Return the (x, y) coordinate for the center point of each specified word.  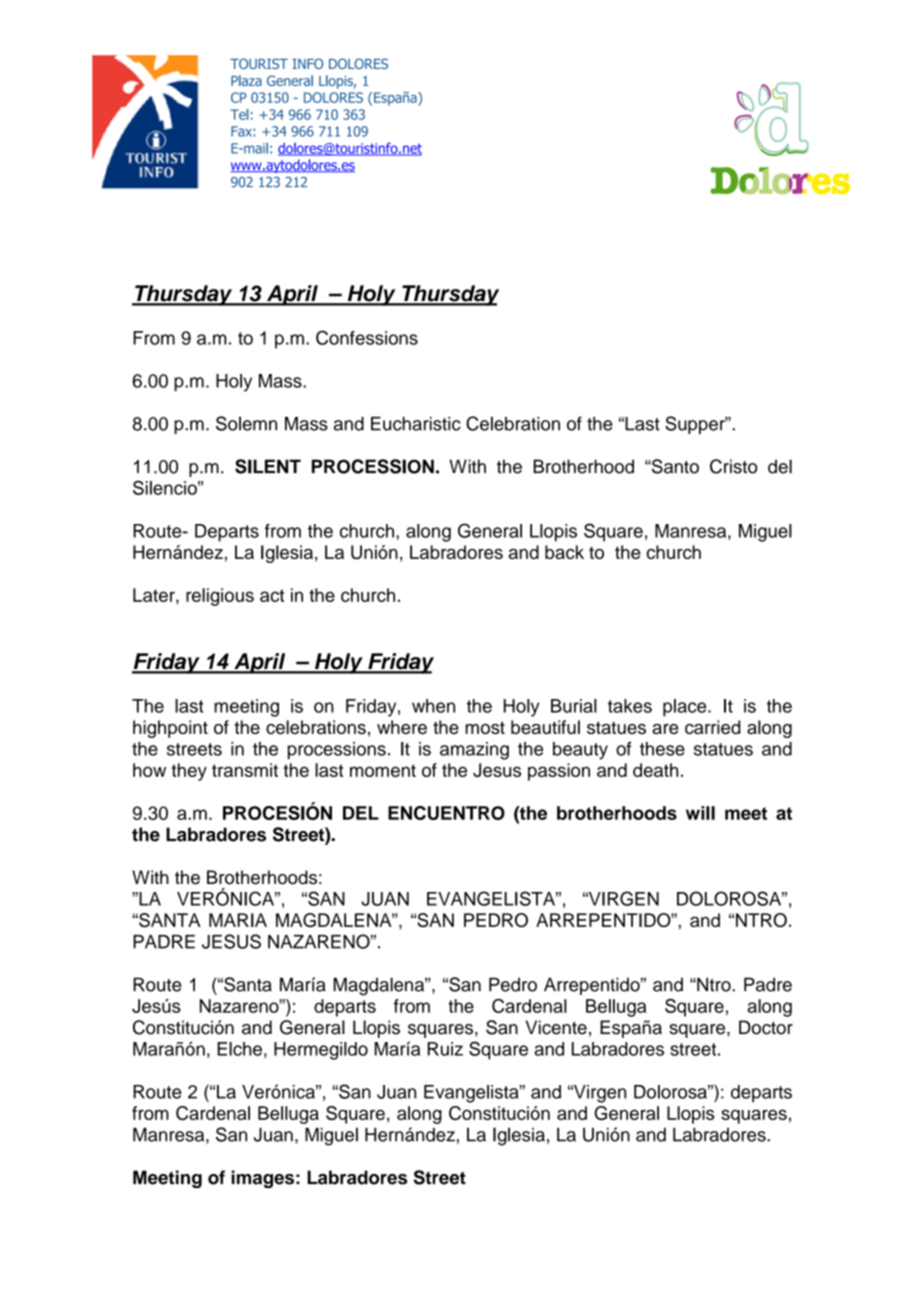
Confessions (367, 337)
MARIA (238, 920)
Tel (239, 114)
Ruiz (445, 1049)
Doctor (766, 1027)
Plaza (246, 80)
